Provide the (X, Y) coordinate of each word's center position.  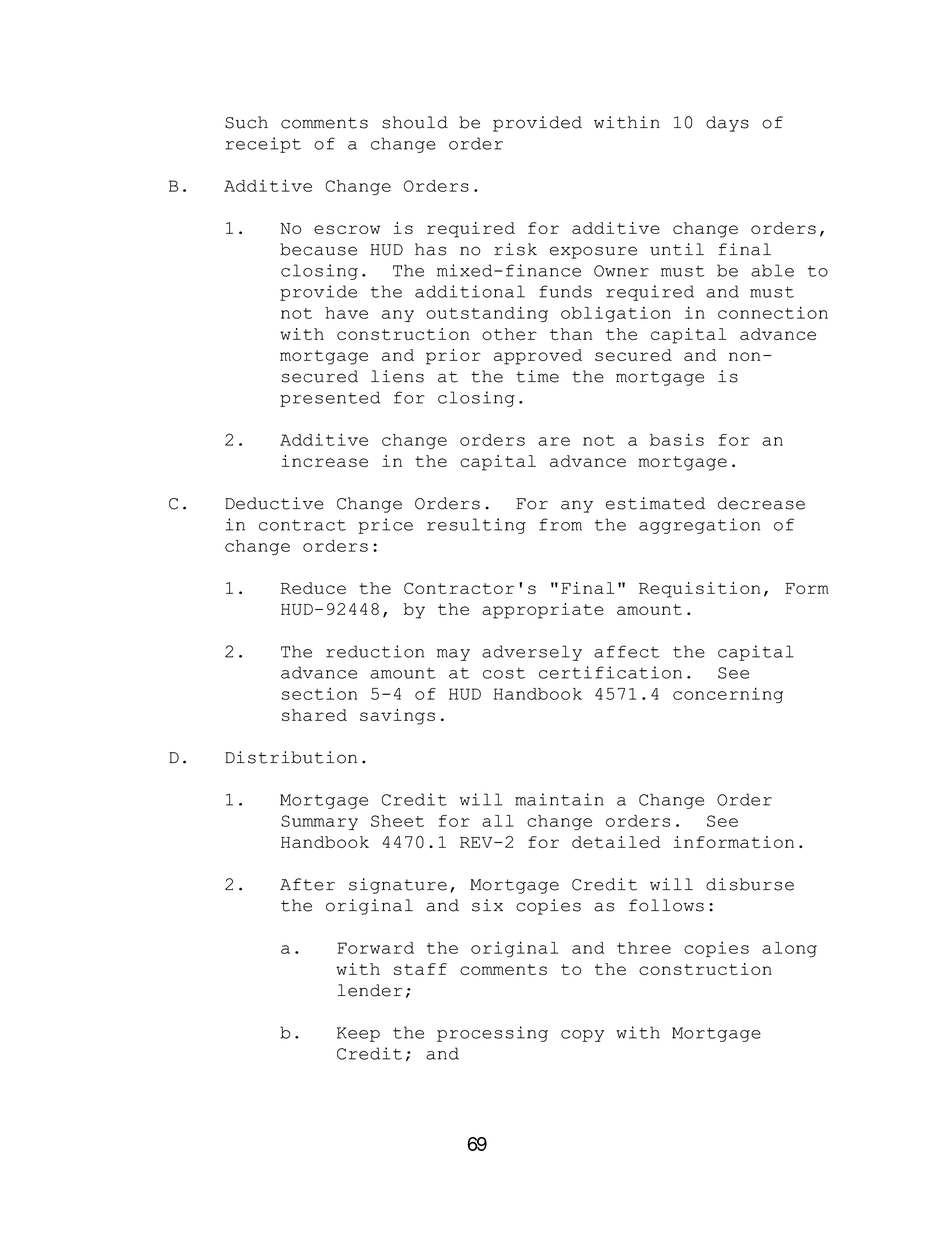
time (537, 376)
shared (314, 715)
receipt (263, 145)
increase (325, 461)
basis (677, 439)
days (727, 124)
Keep (358, 1034)
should (415, 122)
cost (504, 673)
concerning (728, 695)
